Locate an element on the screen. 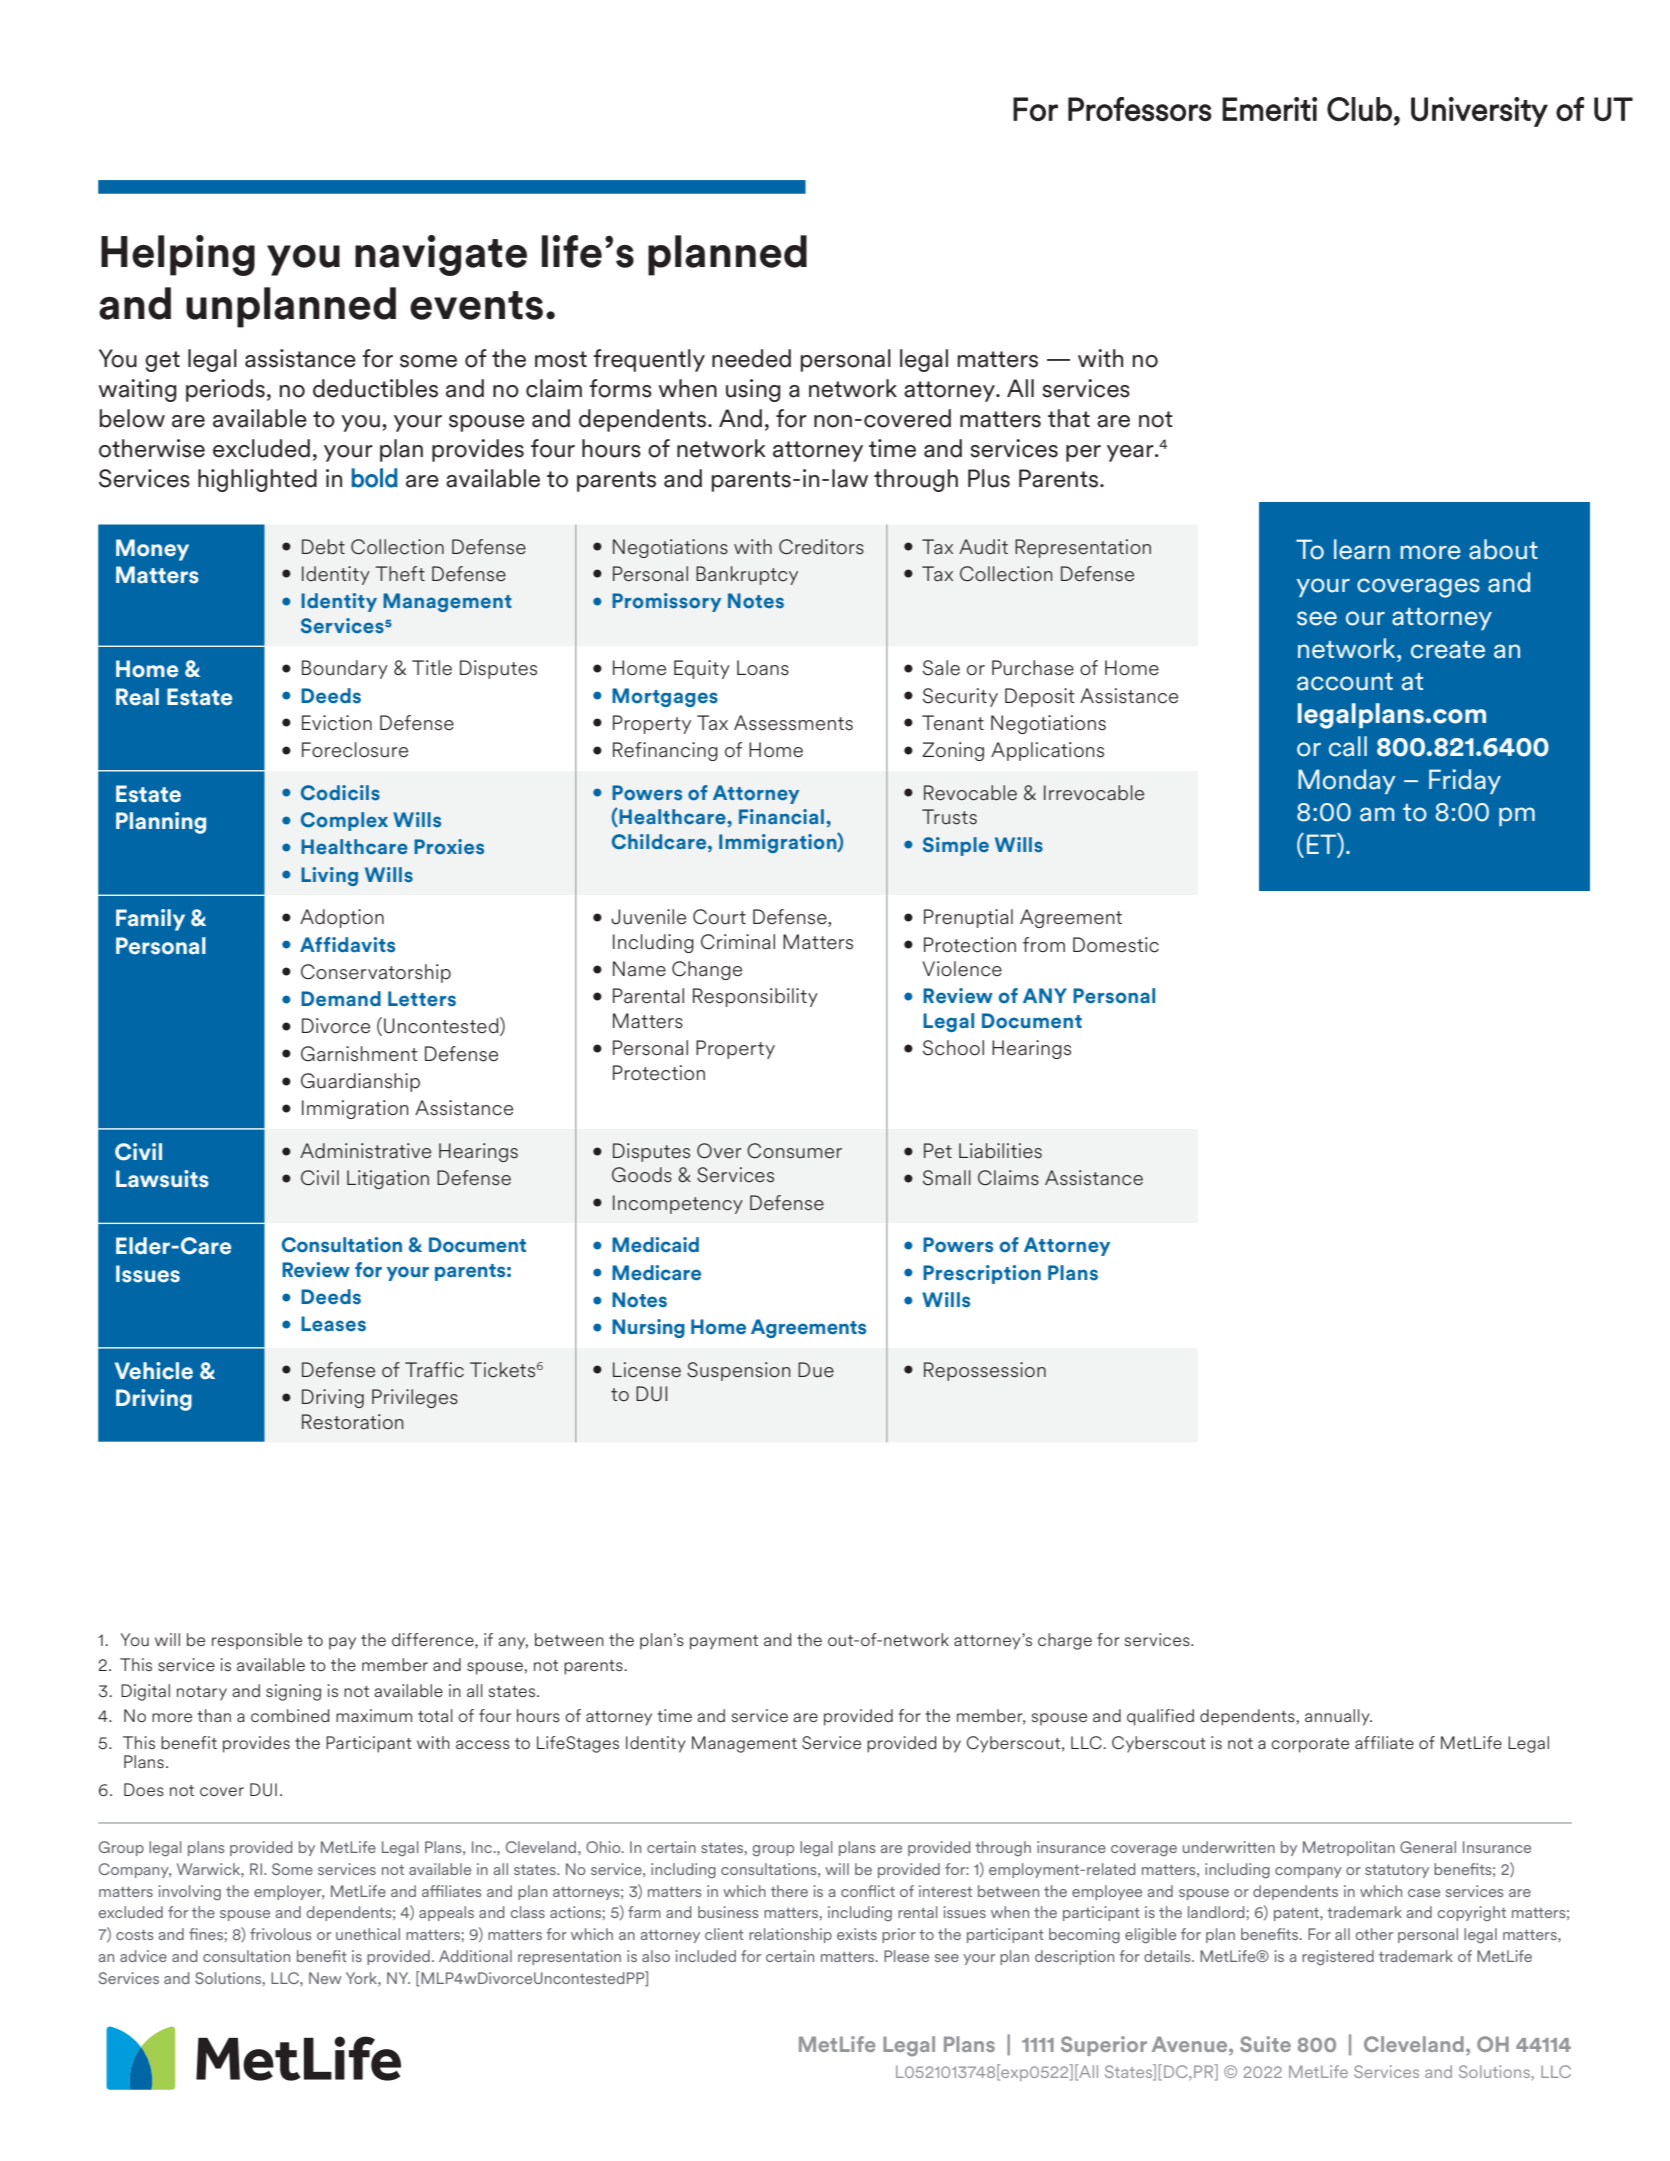 Image resolution: width=1670 pixels, height=2161 pixels. registered is located at coordinates (1338, 1958).
